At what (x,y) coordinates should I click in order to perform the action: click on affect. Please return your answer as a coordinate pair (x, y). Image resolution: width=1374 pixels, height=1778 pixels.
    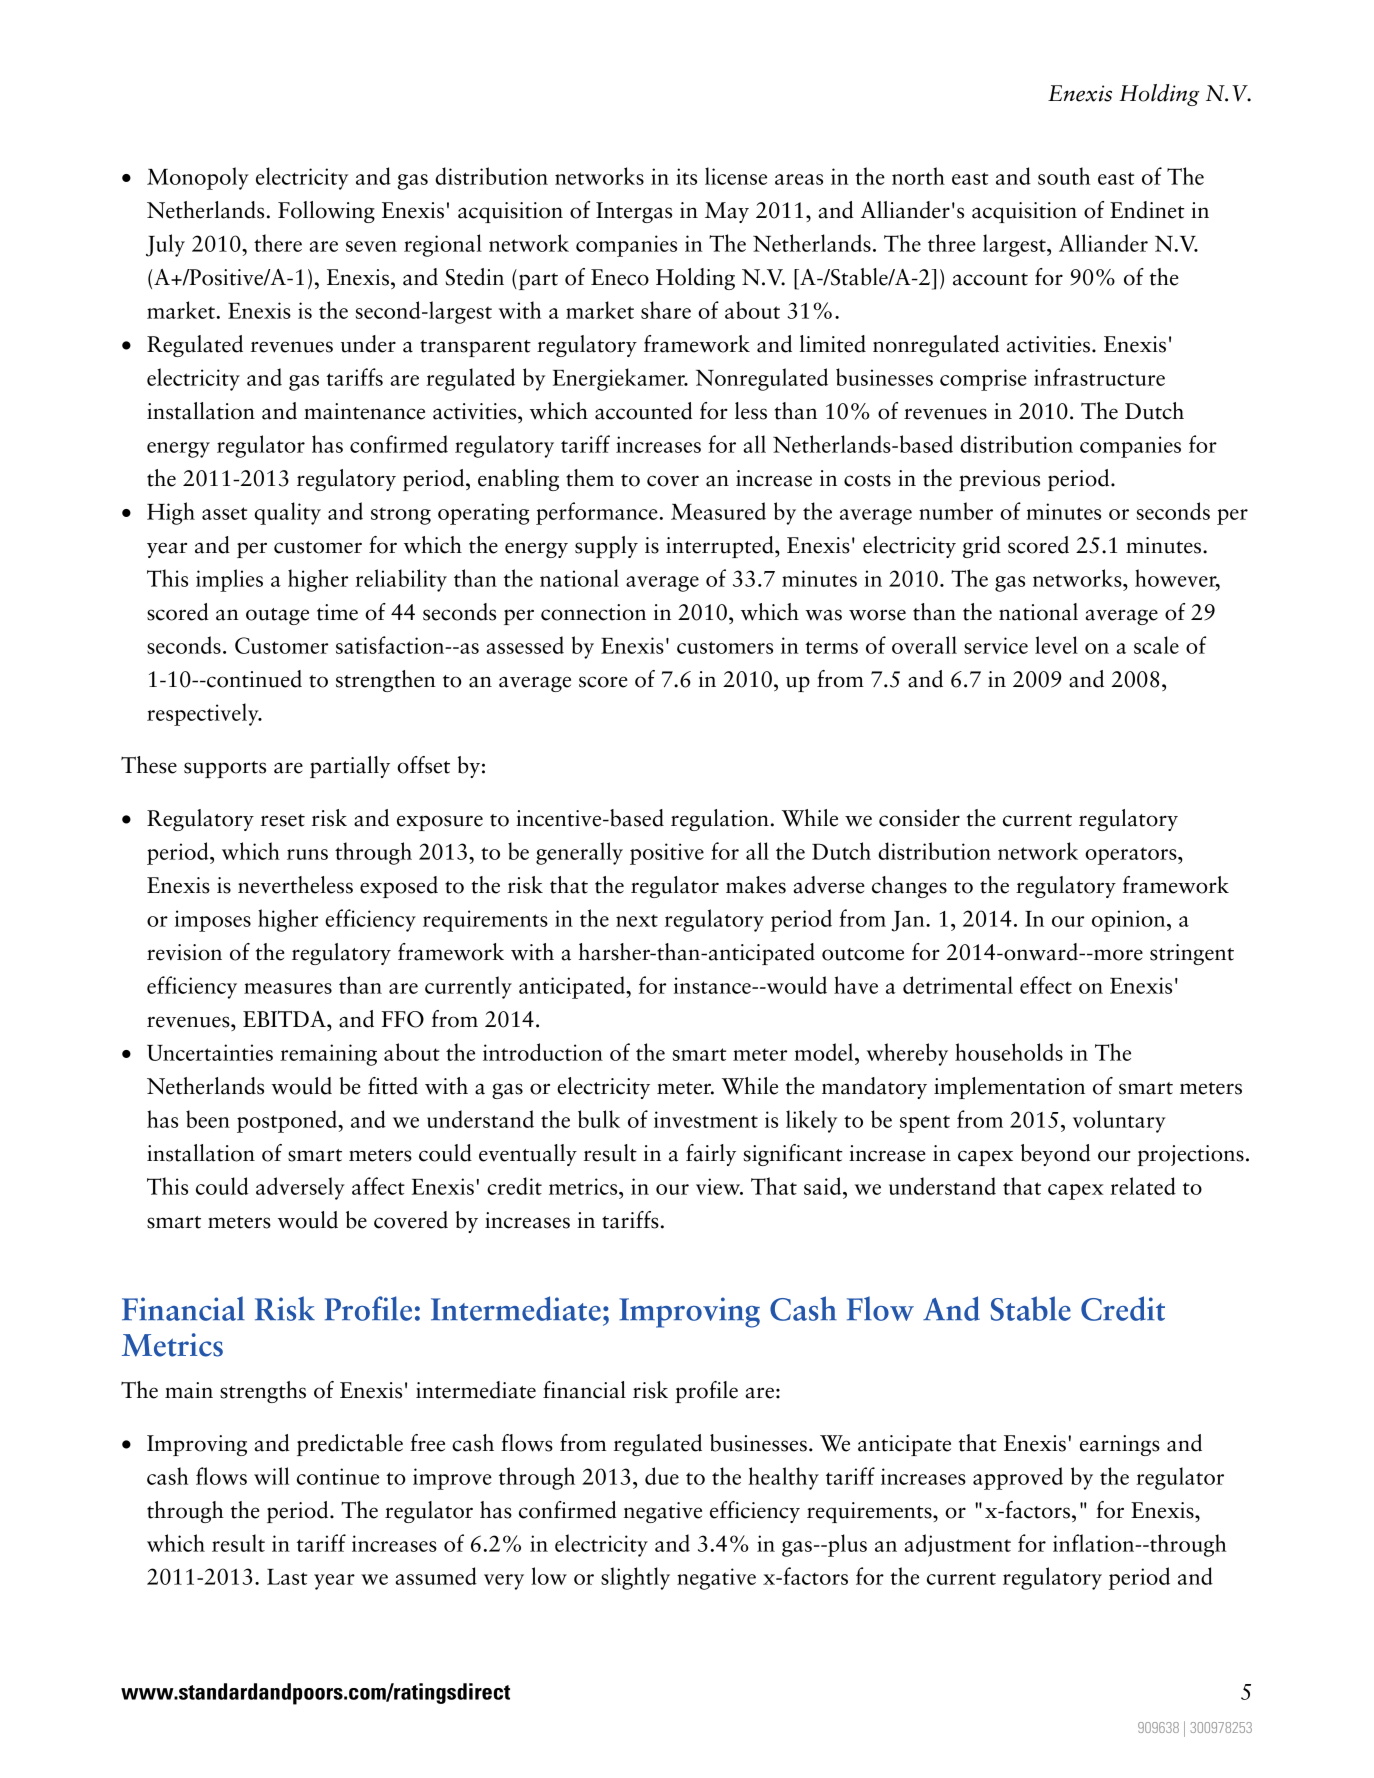
    Looking at the image, I should click on (378, 1186).
